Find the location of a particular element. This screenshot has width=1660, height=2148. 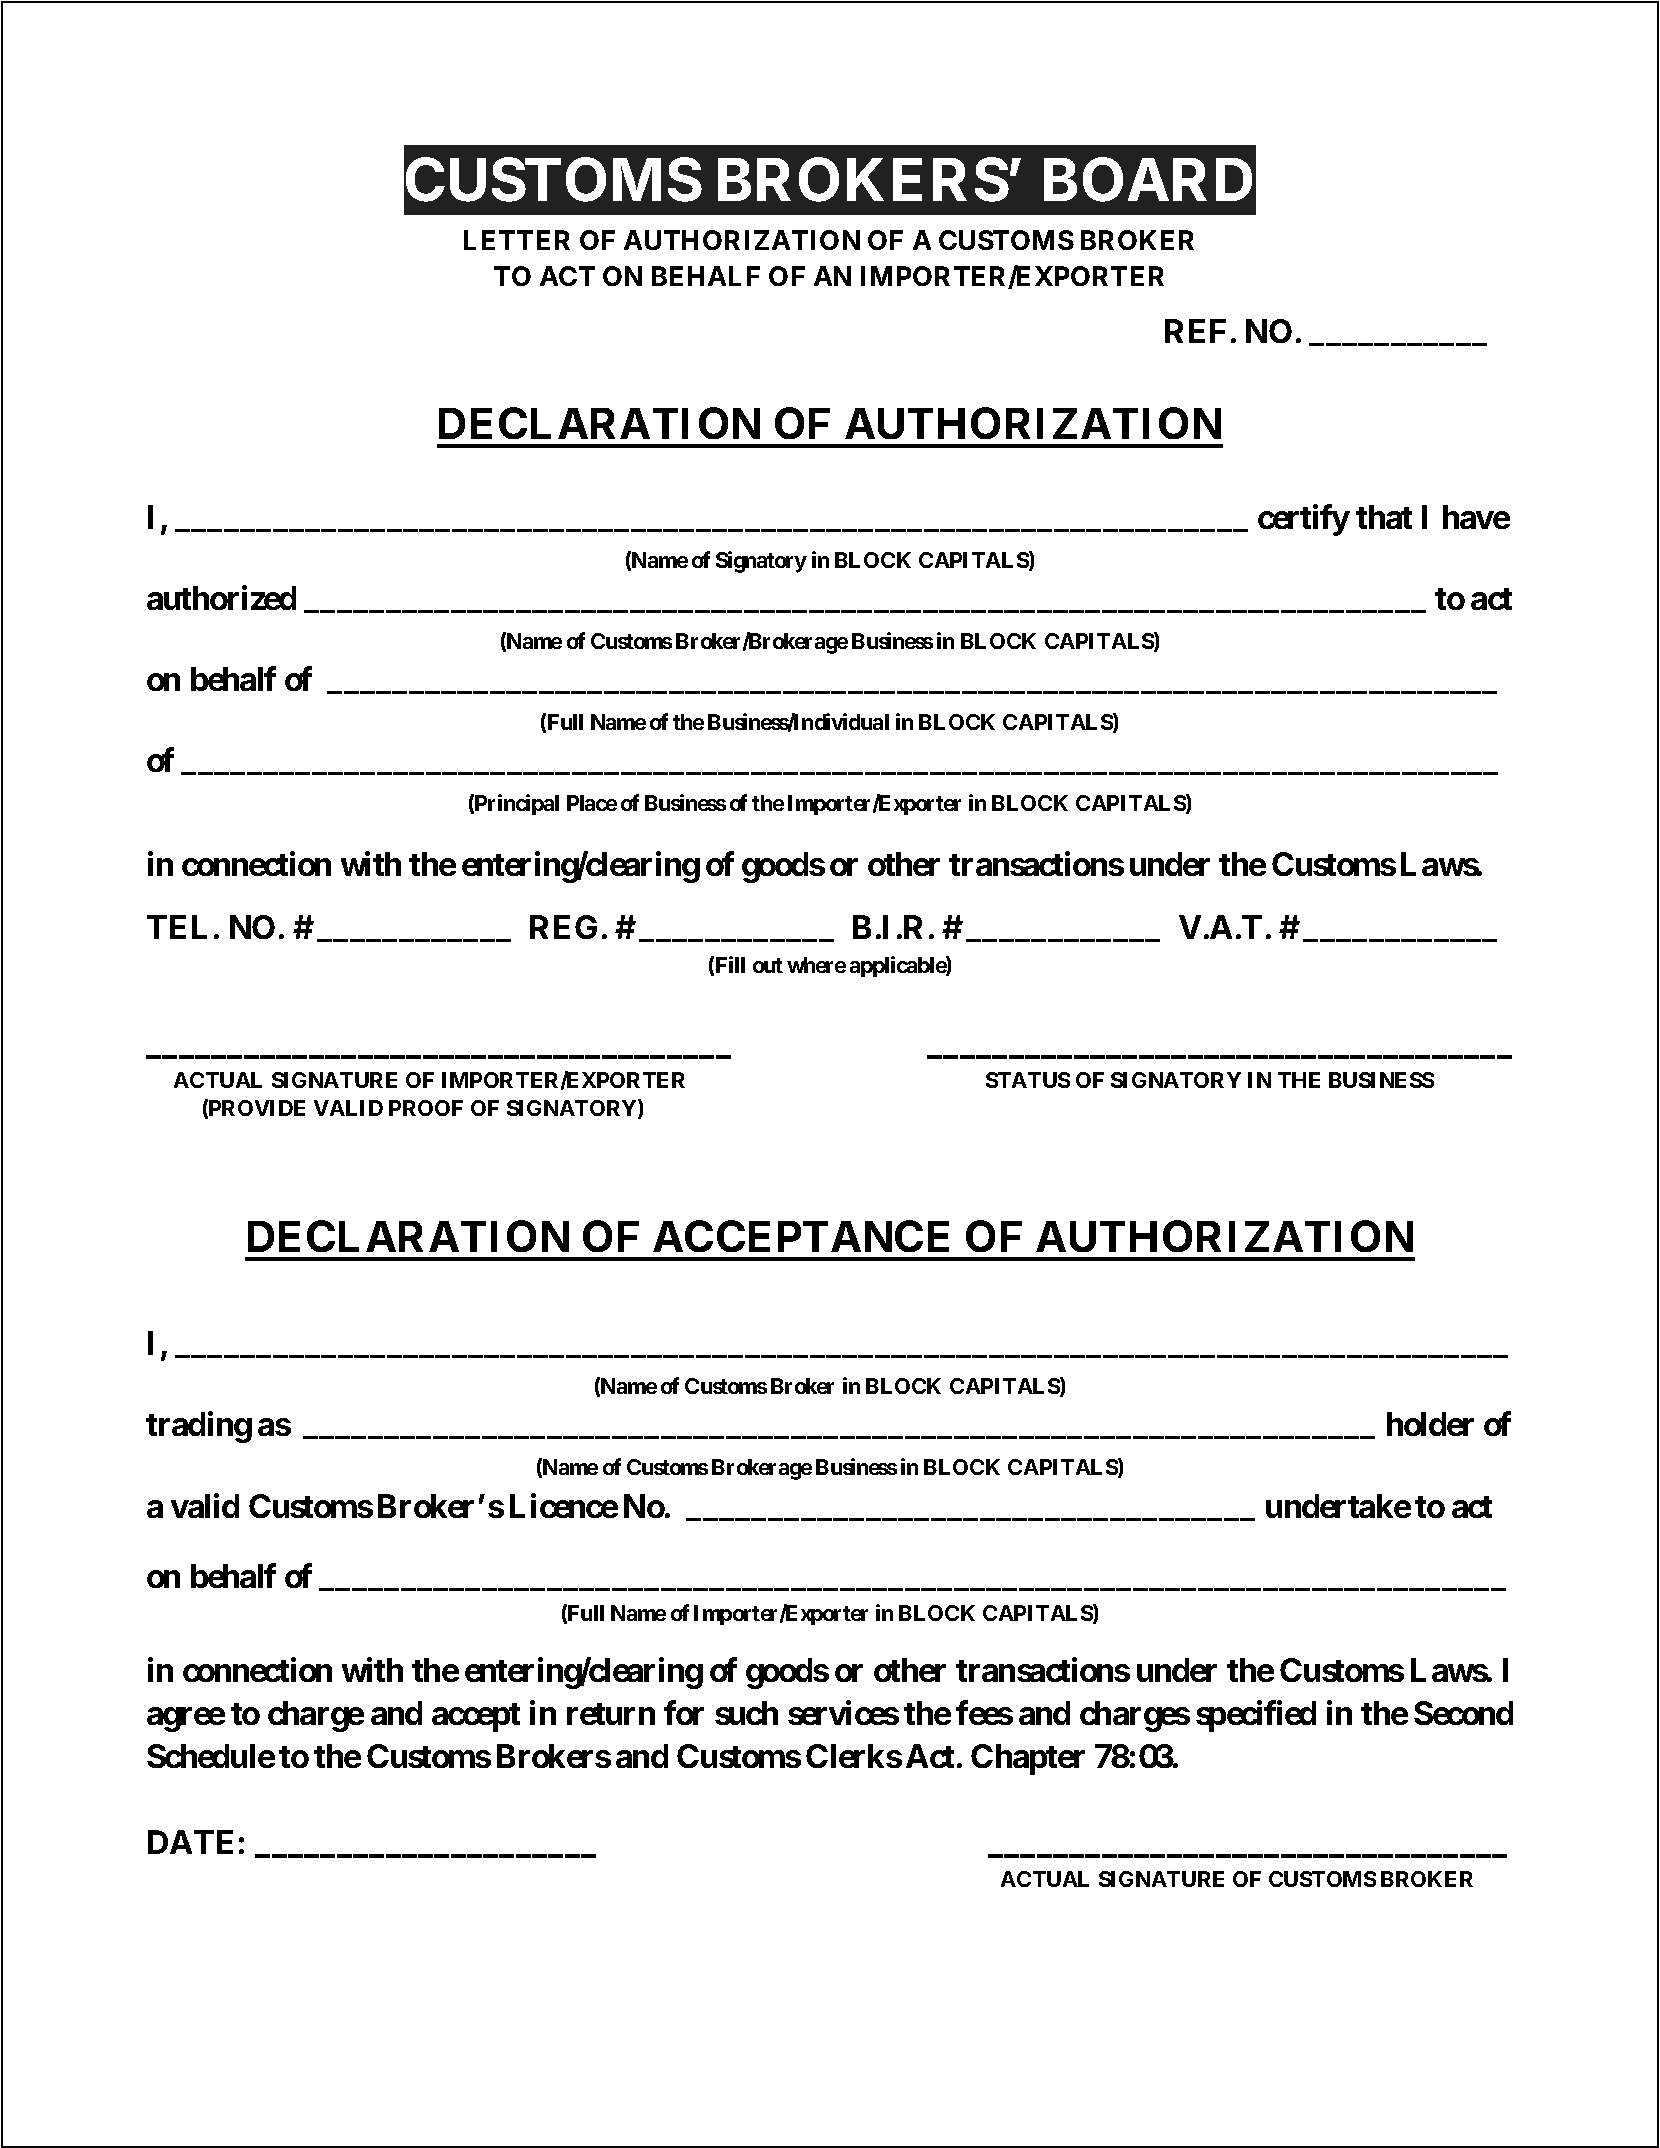

such is located at coordinates (746, 1713).
